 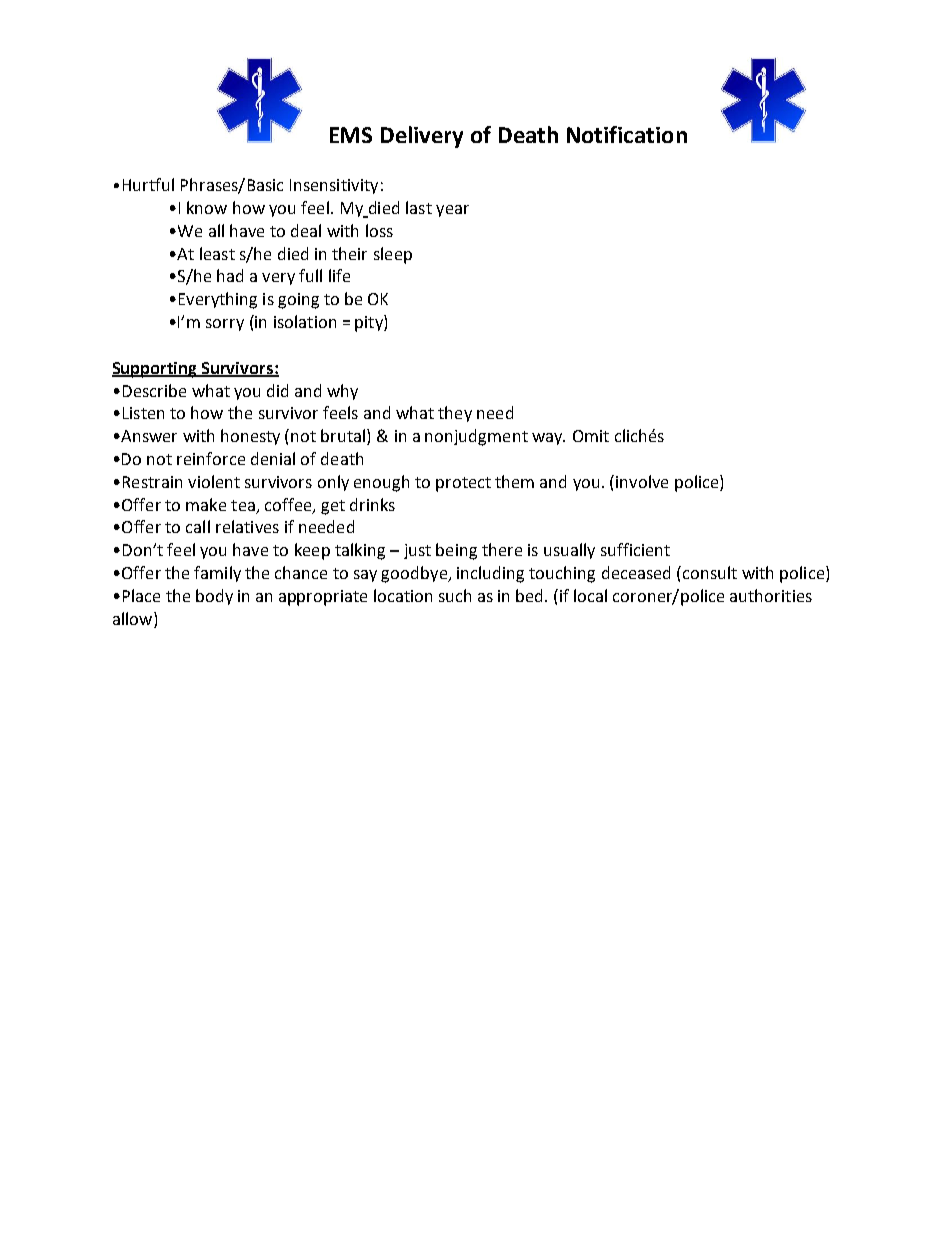 I want to click on violent, so click(x=214, y=481).
